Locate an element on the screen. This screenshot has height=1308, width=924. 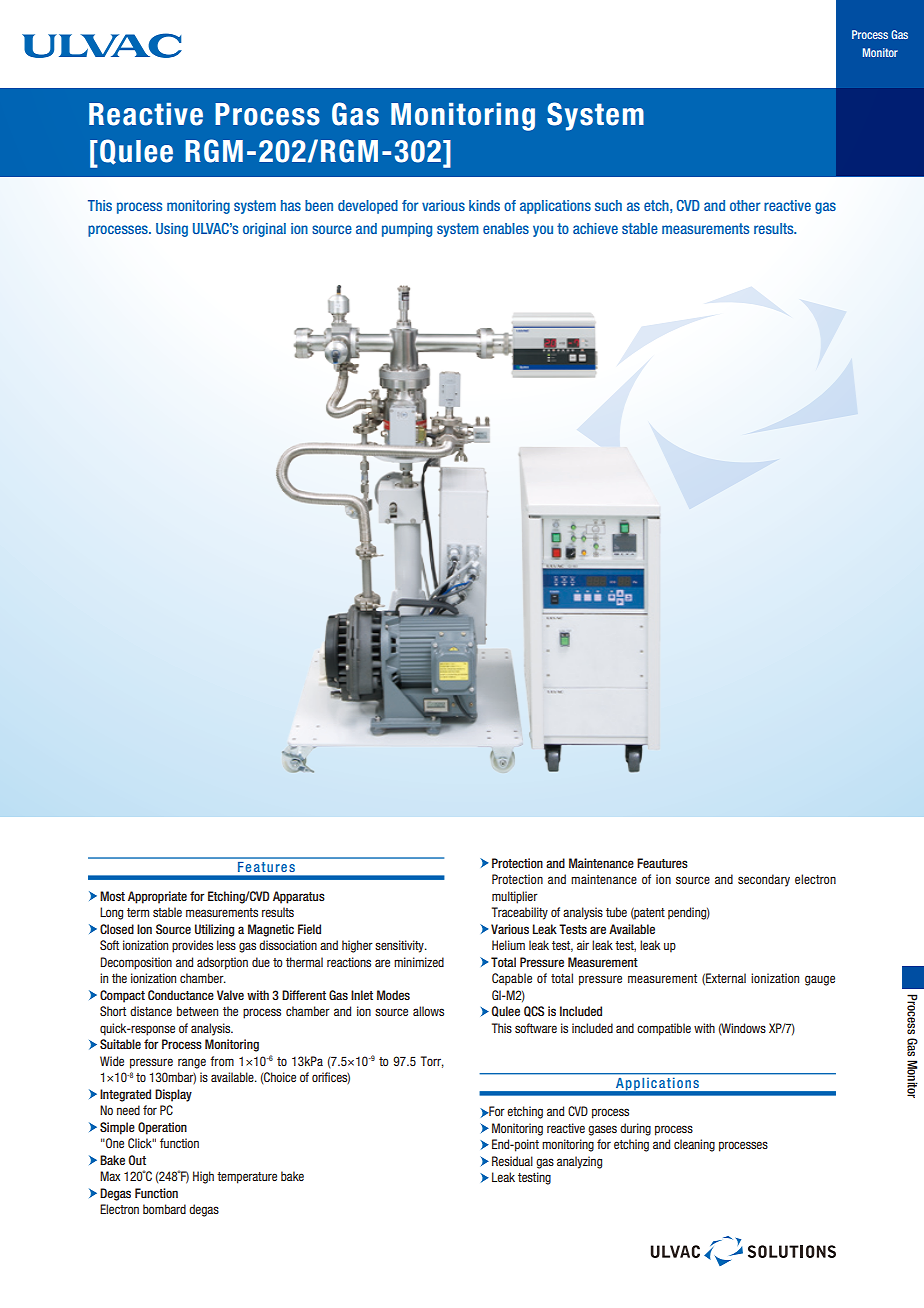
secondary is located at coordinates (764, 880).
